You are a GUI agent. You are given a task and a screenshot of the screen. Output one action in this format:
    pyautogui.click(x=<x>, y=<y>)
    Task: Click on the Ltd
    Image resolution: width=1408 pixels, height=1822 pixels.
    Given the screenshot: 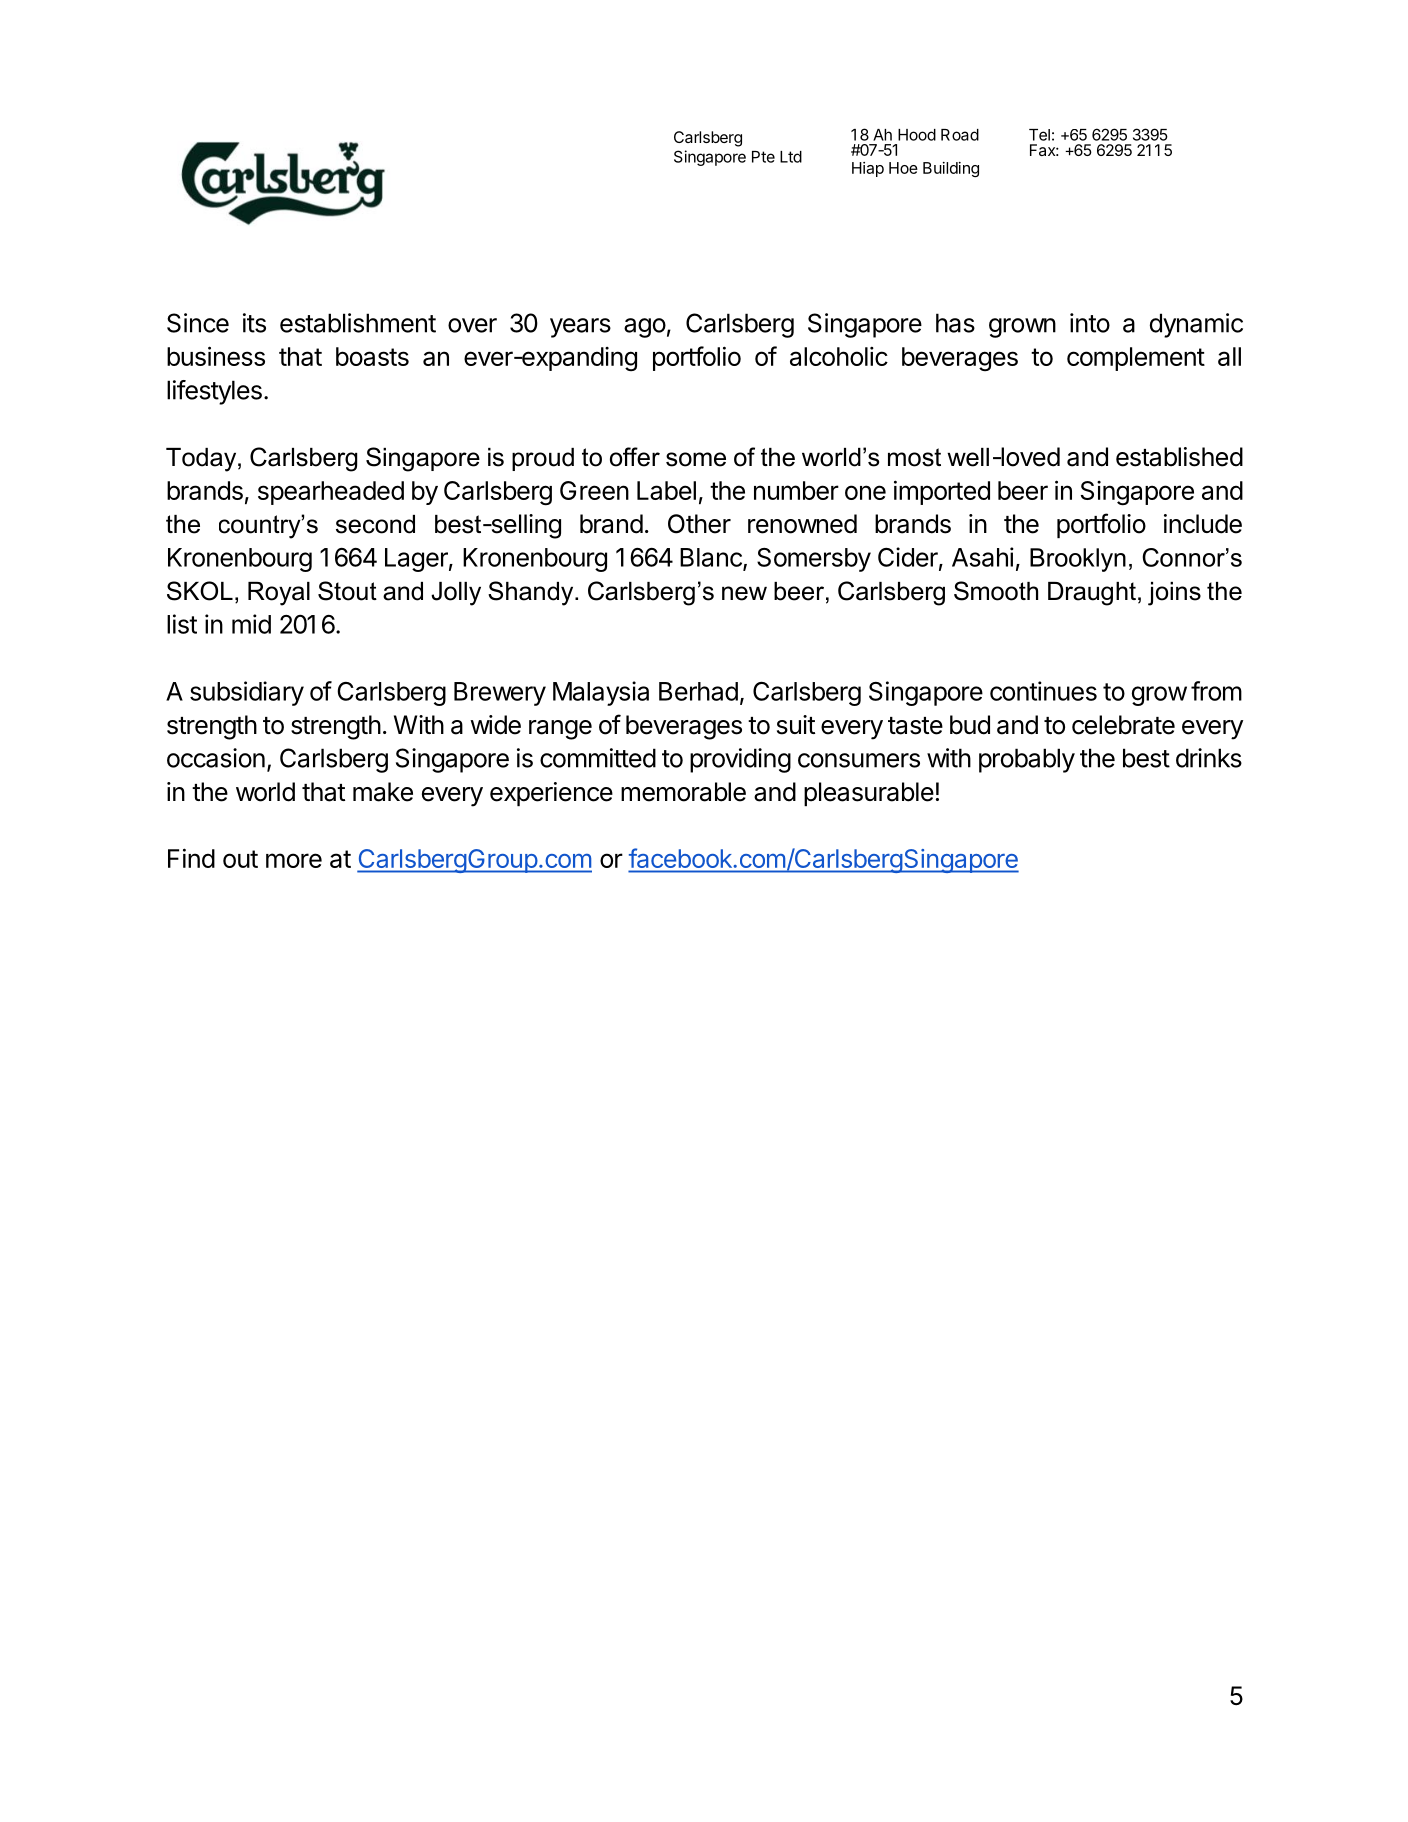 What is the action you would take?
    pyautogui.click(x=791, y=157)
